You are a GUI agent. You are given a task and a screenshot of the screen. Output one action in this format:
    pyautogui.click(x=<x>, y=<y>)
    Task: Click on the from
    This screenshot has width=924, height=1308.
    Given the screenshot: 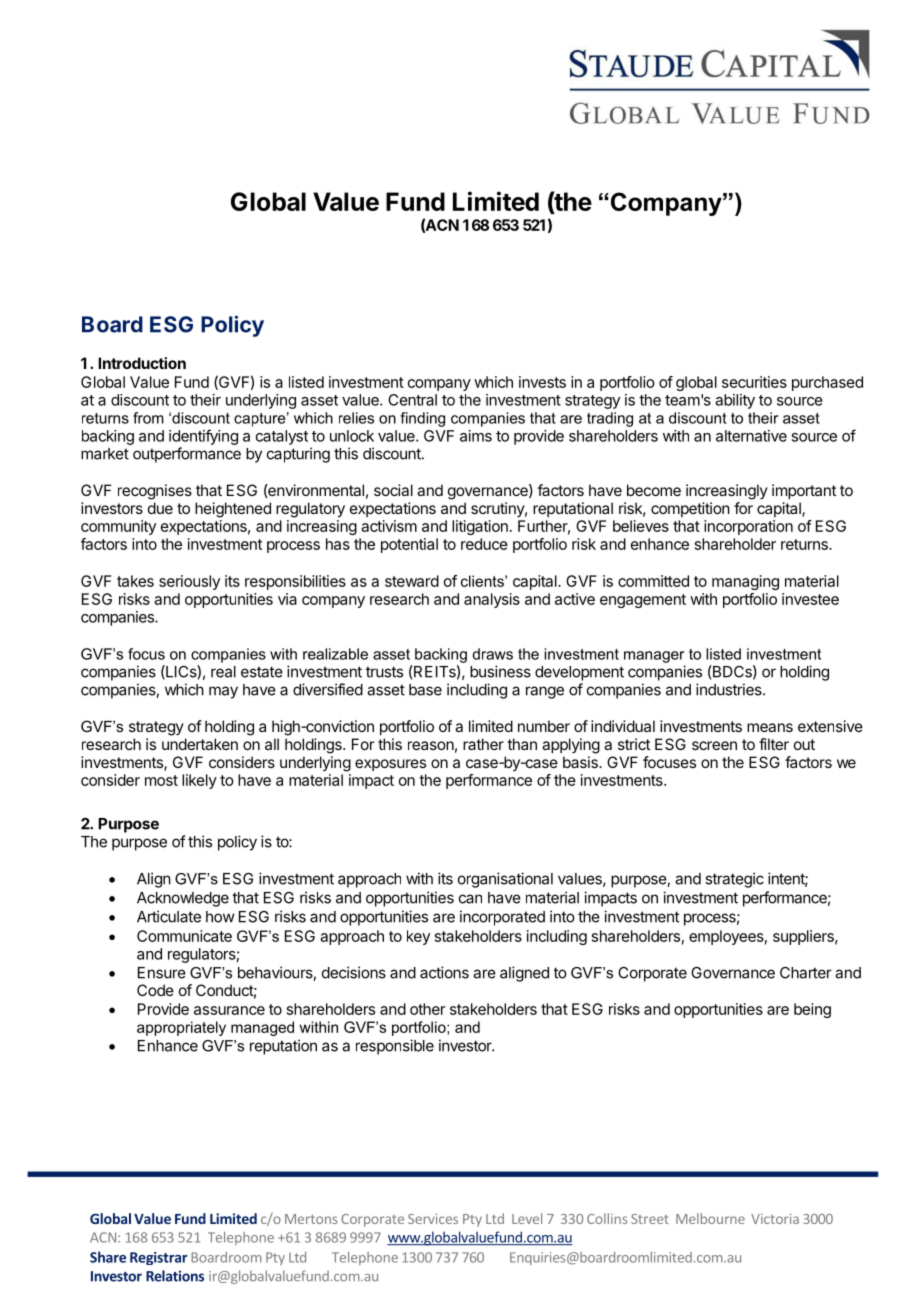 What is the action you would take?
    pyautogui.click(x=148, y=418)
